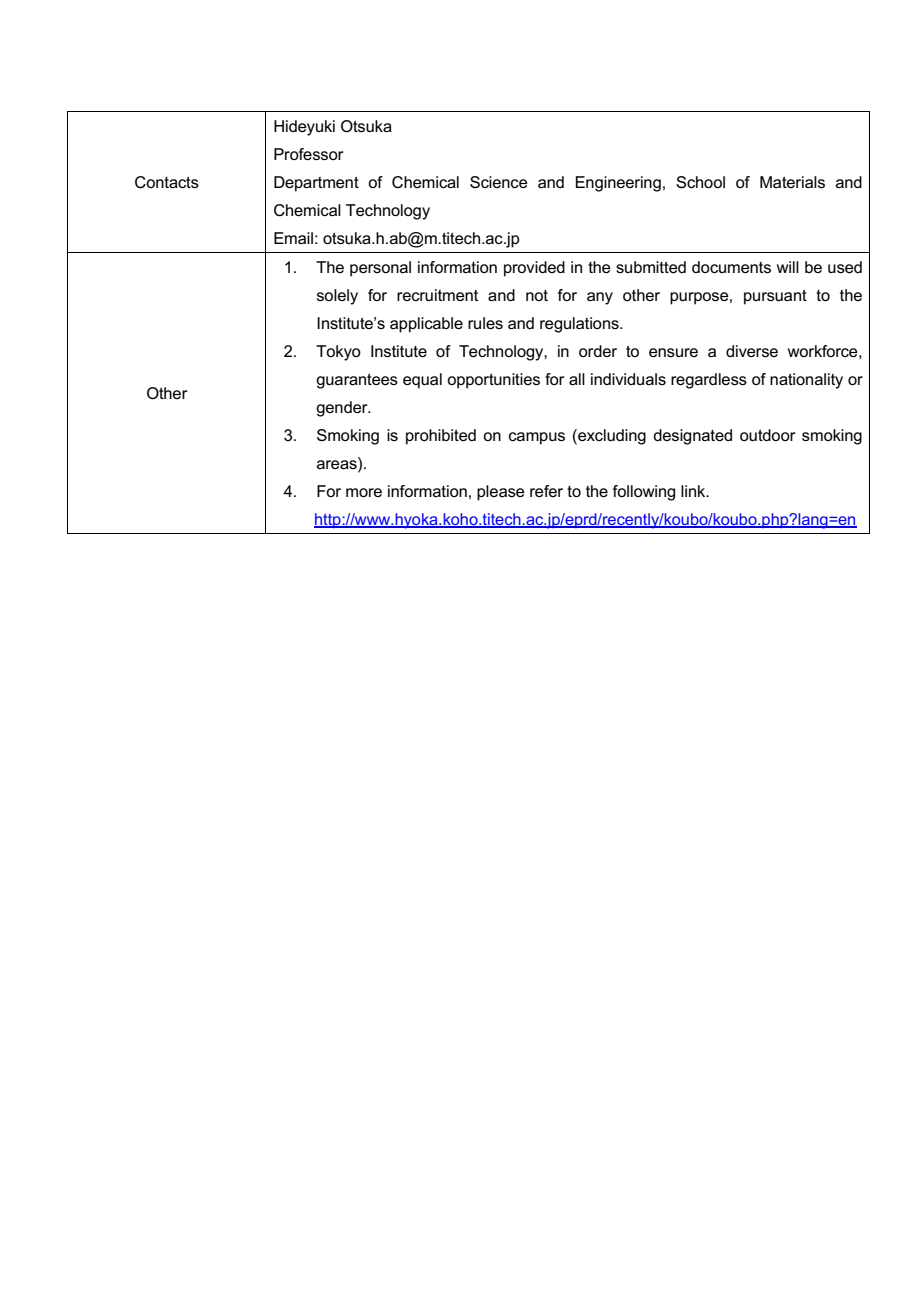 This image has height=1308, width=924. What do you see at coordinates (768, 435) in the image?
I see `outdoor` at bounding box center [768, 435].
